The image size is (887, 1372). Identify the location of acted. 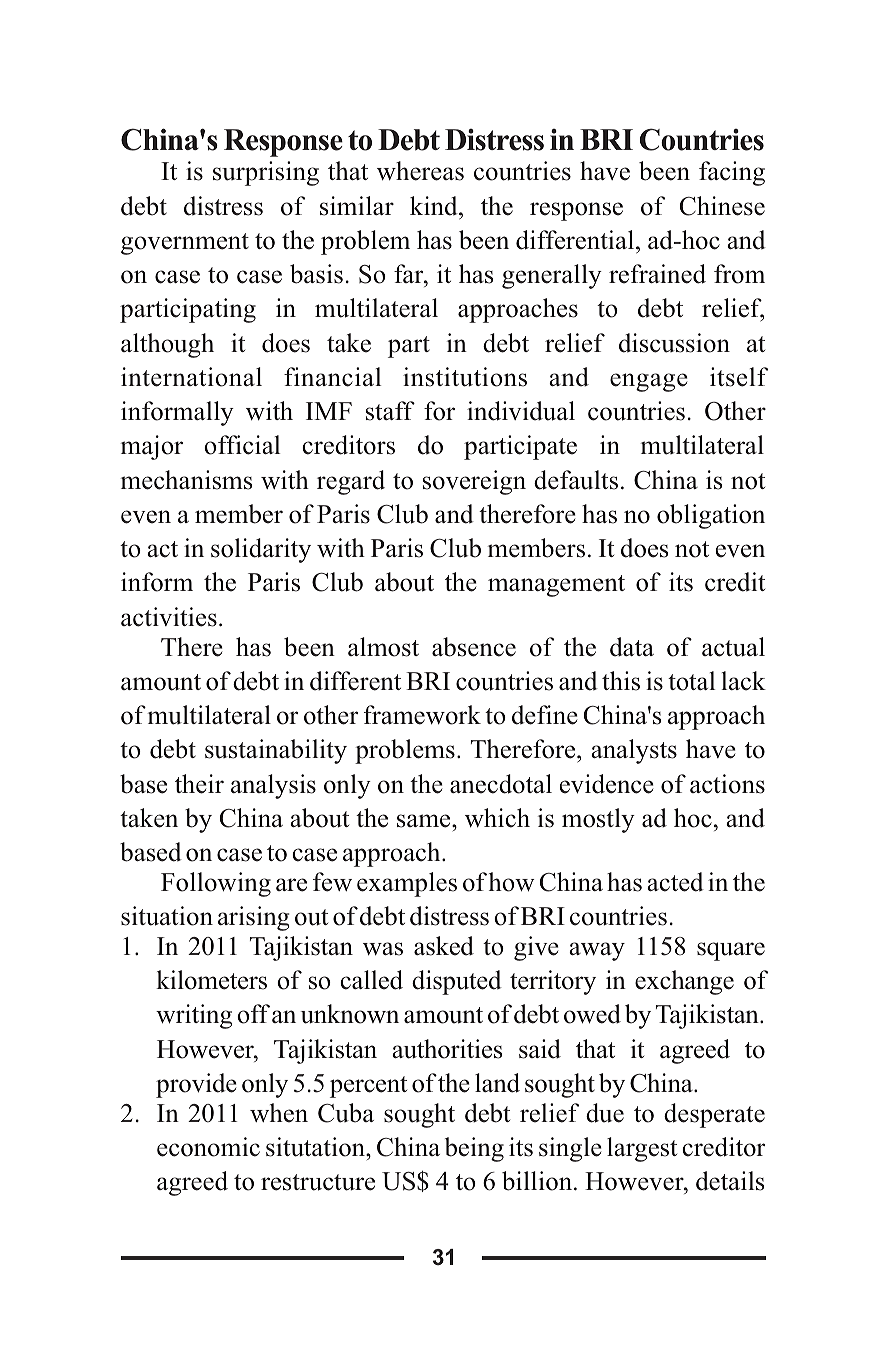
(675, 882).
